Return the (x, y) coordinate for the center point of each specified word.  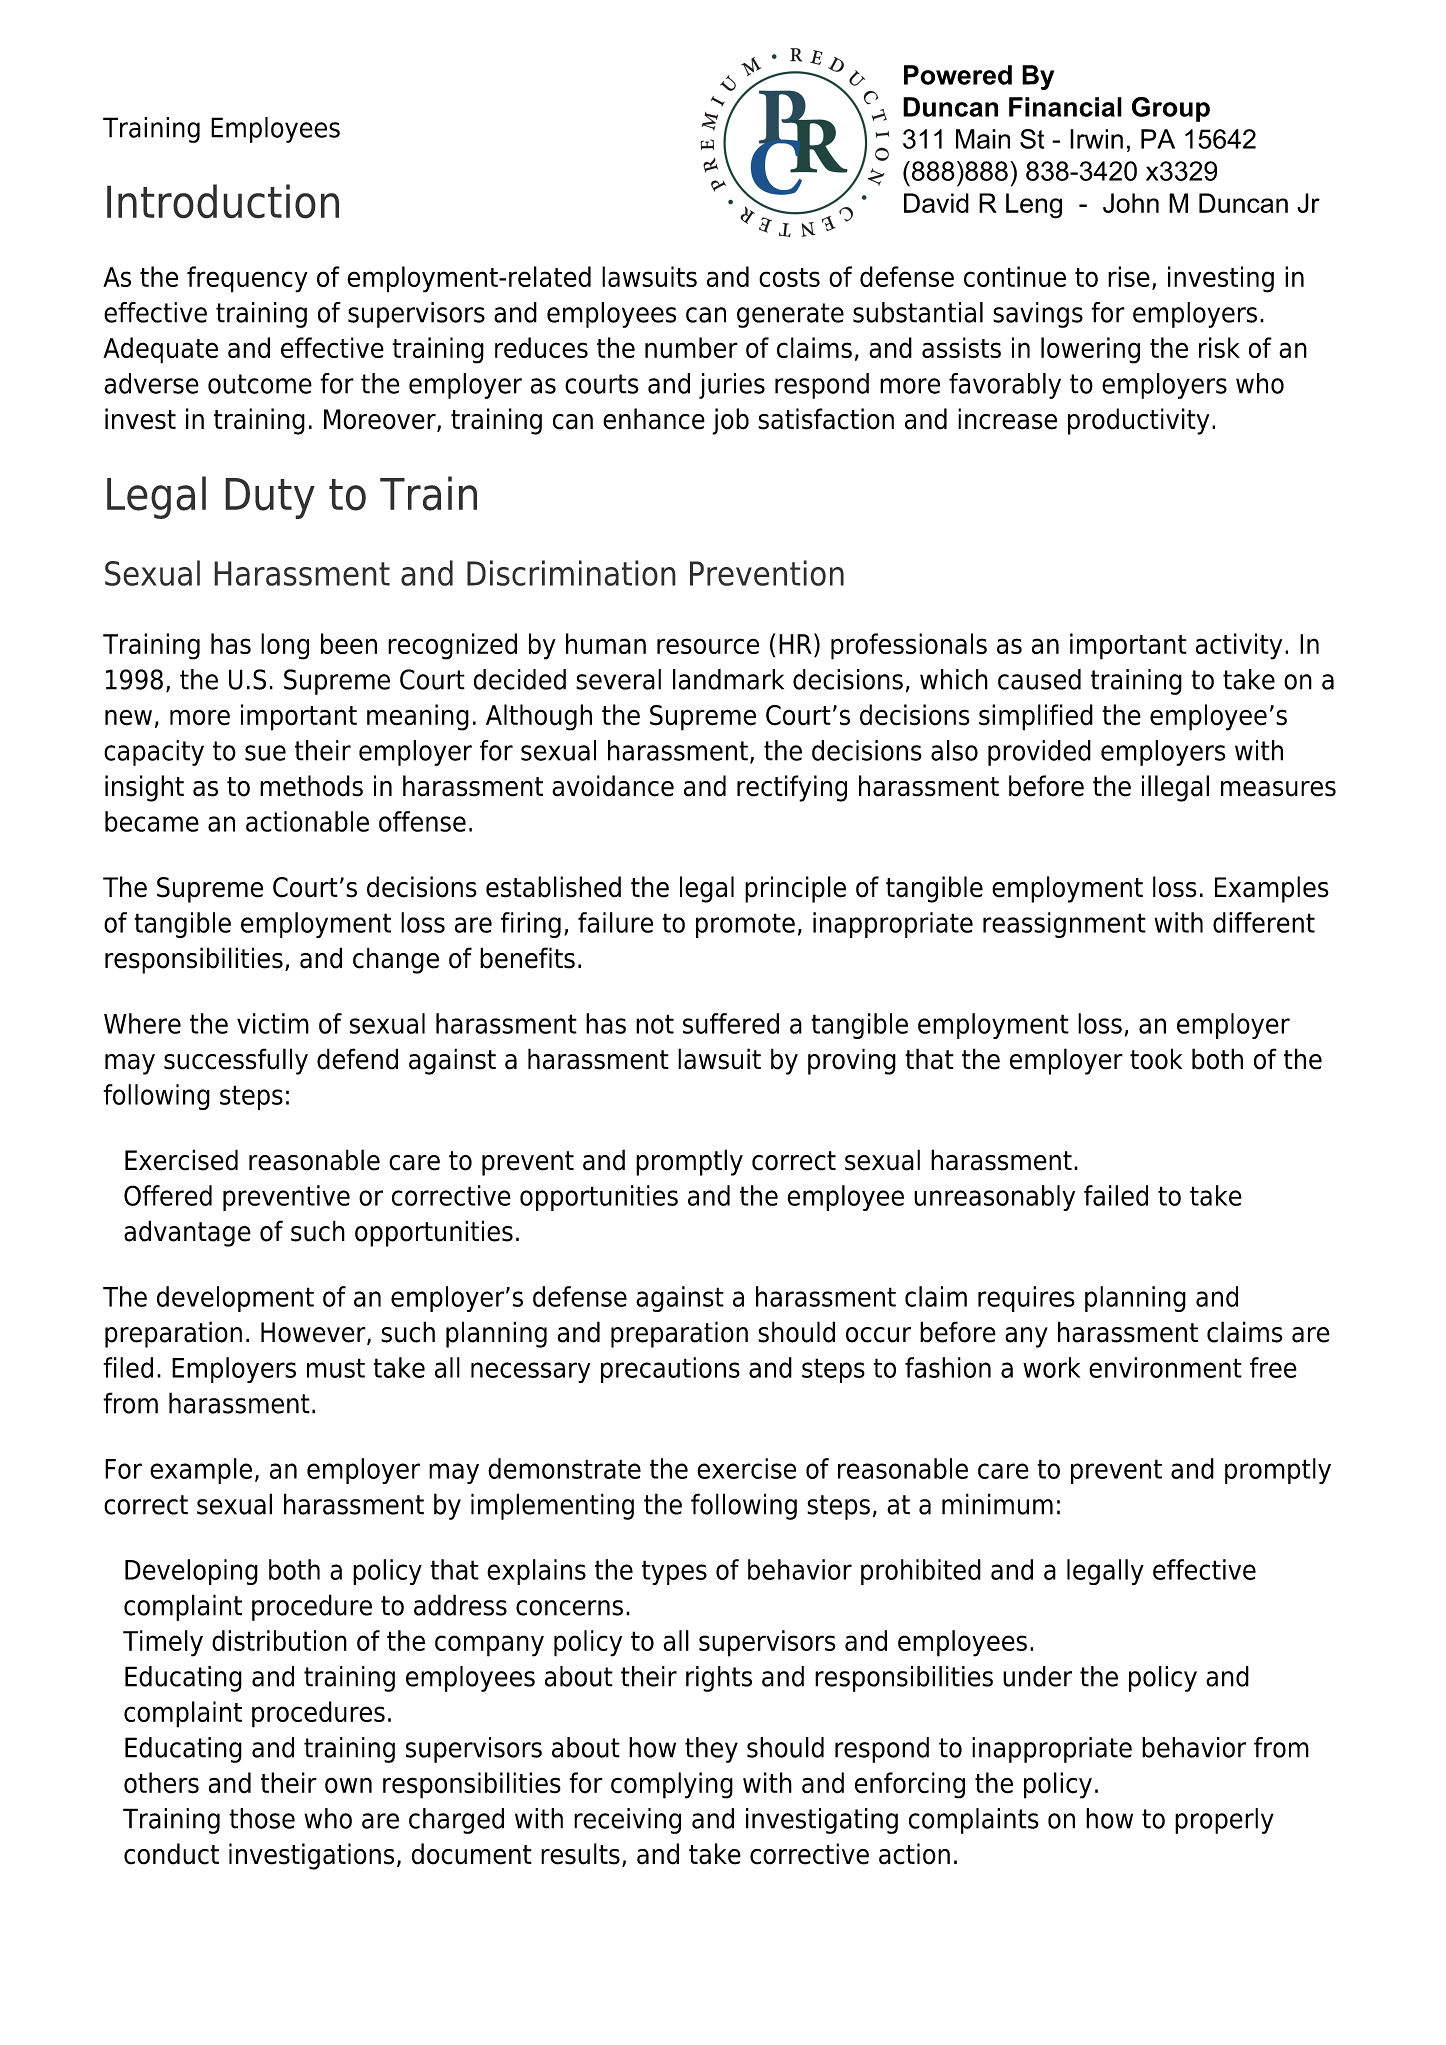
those (262, 1818)
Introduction (223, 201)
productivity (1138, 421)
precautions (670, 1370)
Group (1171, 109)
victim (273, 1023)
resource (708, 646)
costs (789, 277)
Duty (270, 498)
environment (1165, 1367)
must (336, 1368)
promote (745, 925)
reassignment (1064, 925)
